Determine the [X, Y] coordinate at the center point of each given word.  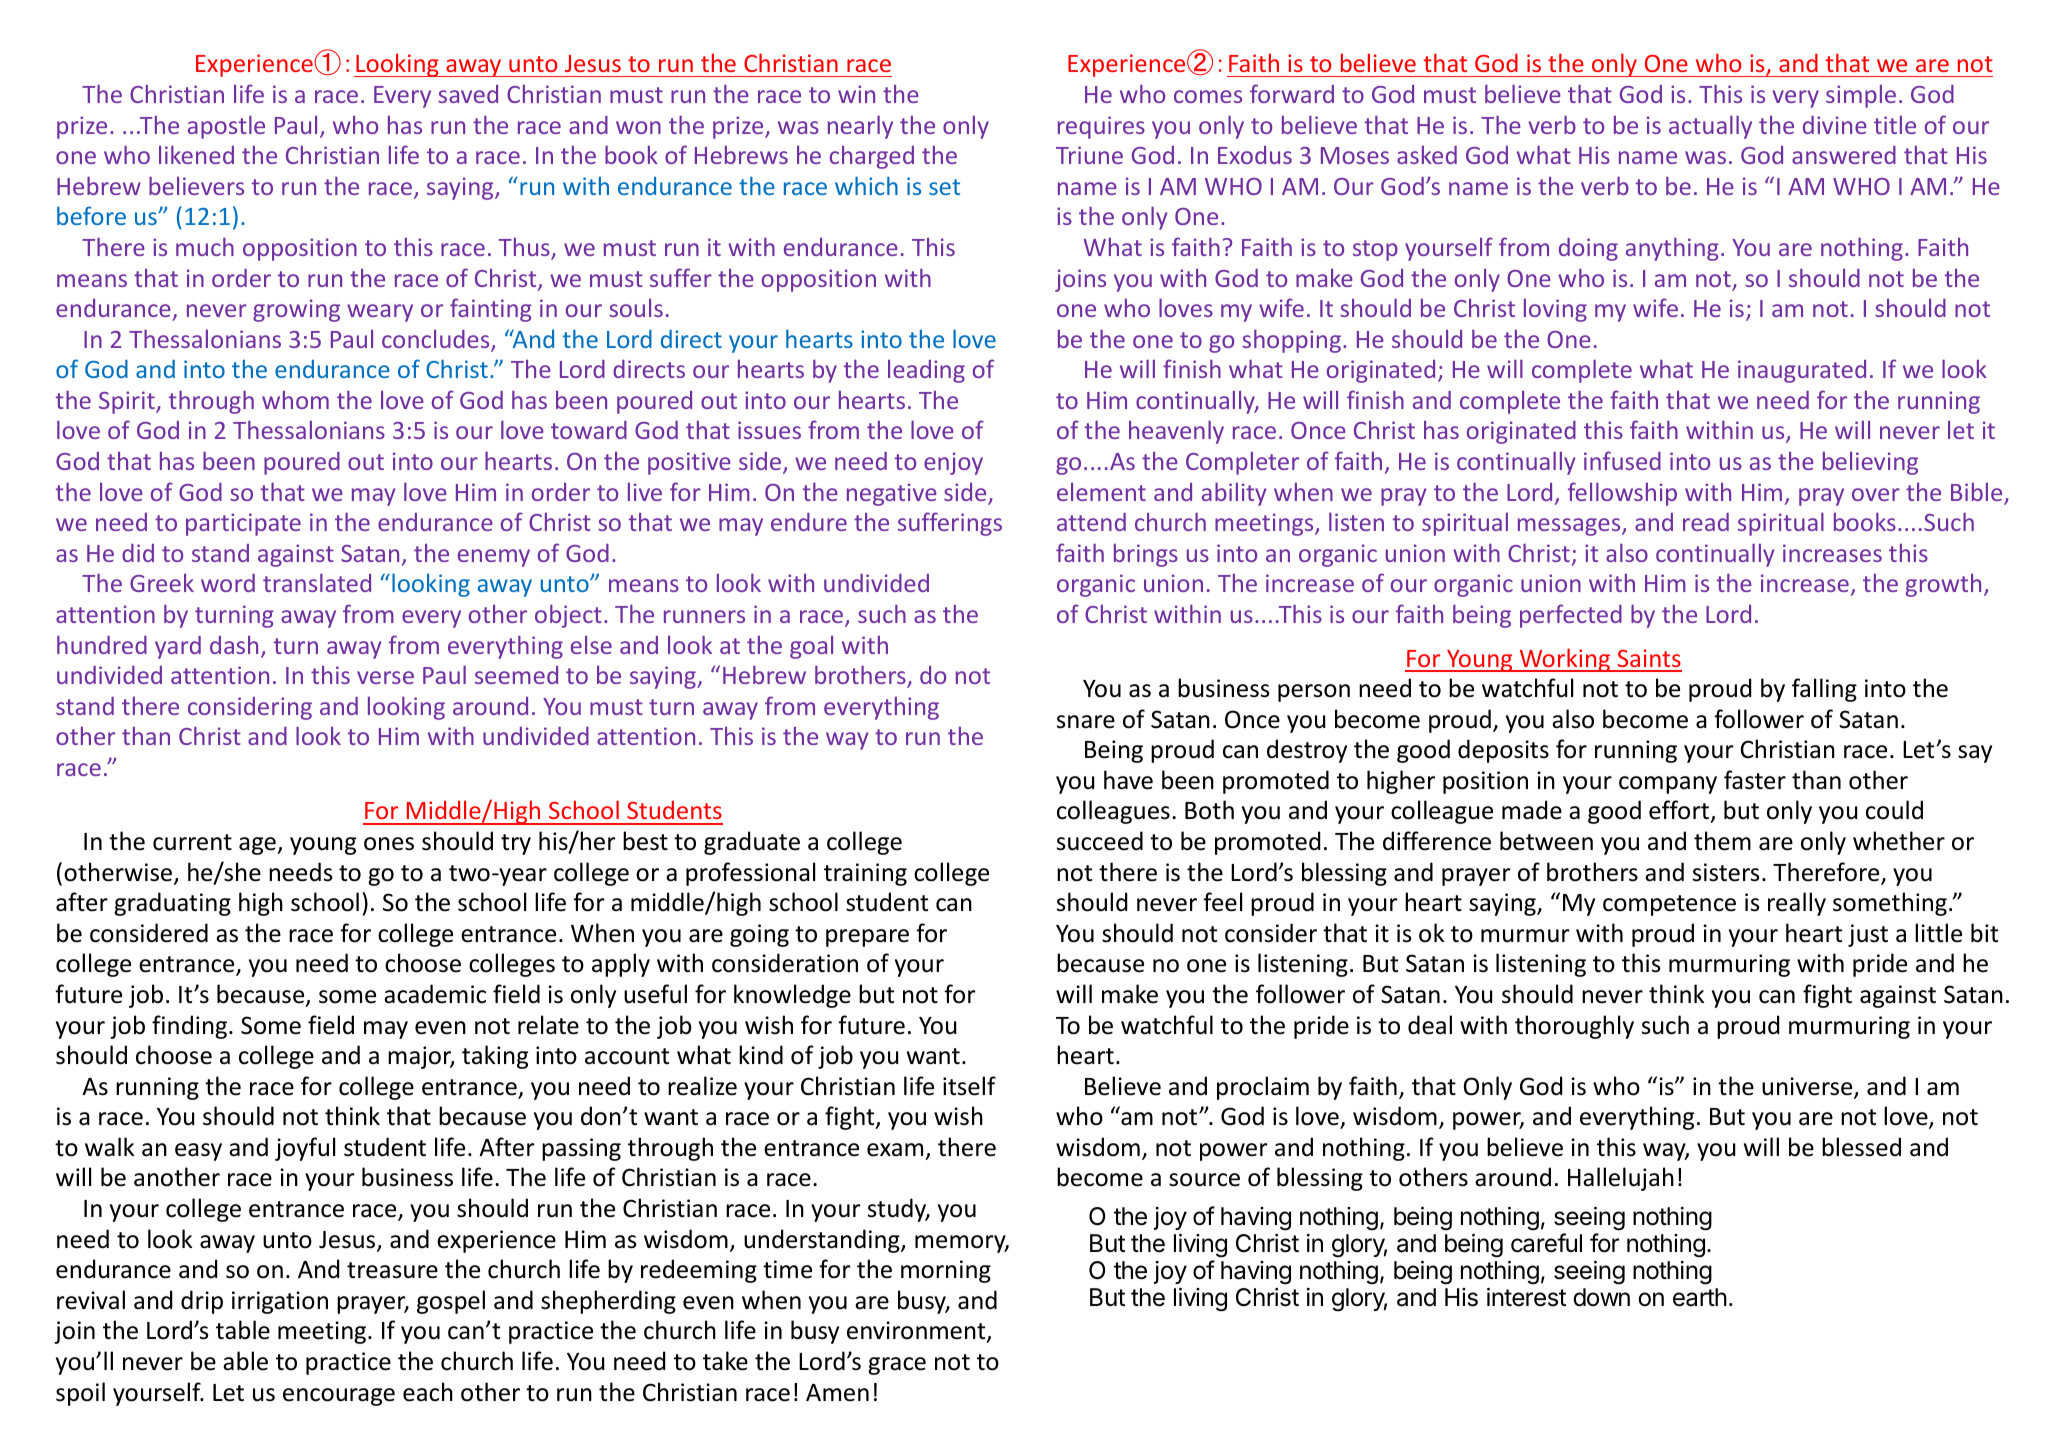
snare [1086, 722]
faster [1755, 780]
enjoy [953, 463]
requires [1101, 127]
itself [969, 1086]
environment [917, 1331]
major [421, 1057]
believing [1870, 463]
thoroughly [1574, 1027]
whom [295, 399]
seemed [516, 675]
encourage [339, 1397]
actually [1710, 127]
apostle [226, 127]
